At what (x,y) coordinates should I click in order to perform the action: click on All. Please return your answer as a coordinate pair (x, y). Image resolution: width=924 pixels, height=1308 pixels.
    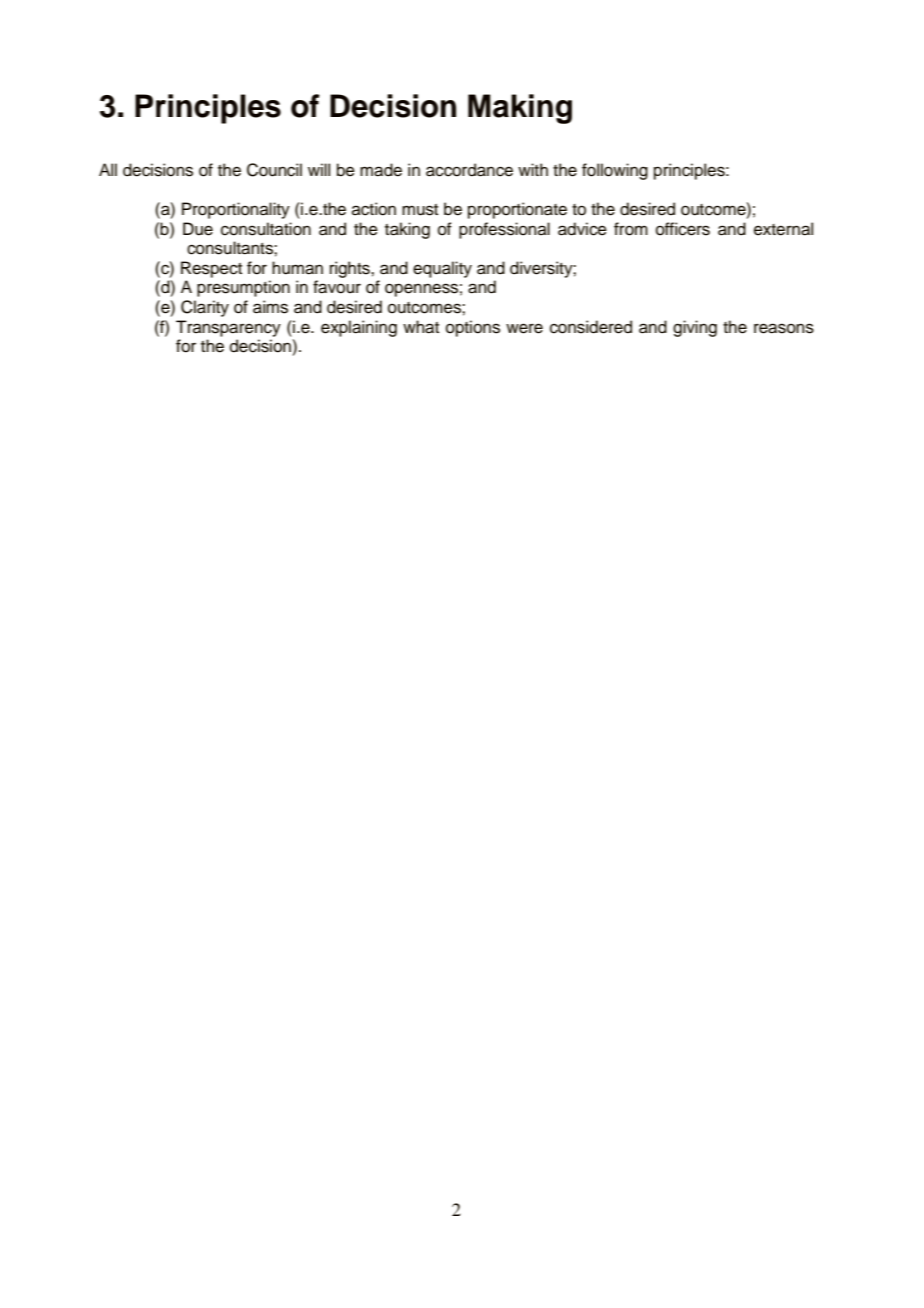
    Looking at the image, I should click on (108, 169).
